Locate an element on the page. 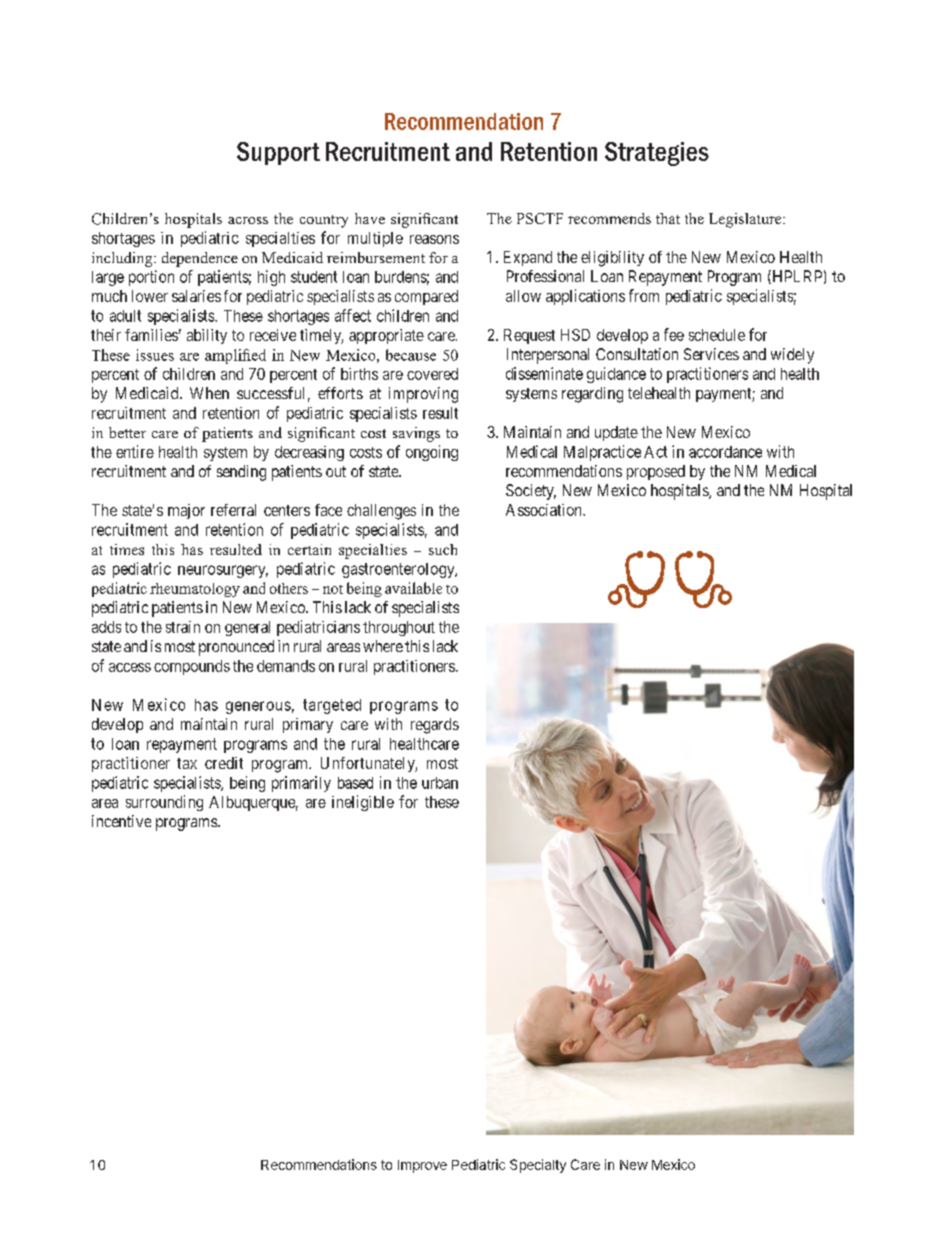  Specialty is located at coordinates (538, 1166).
